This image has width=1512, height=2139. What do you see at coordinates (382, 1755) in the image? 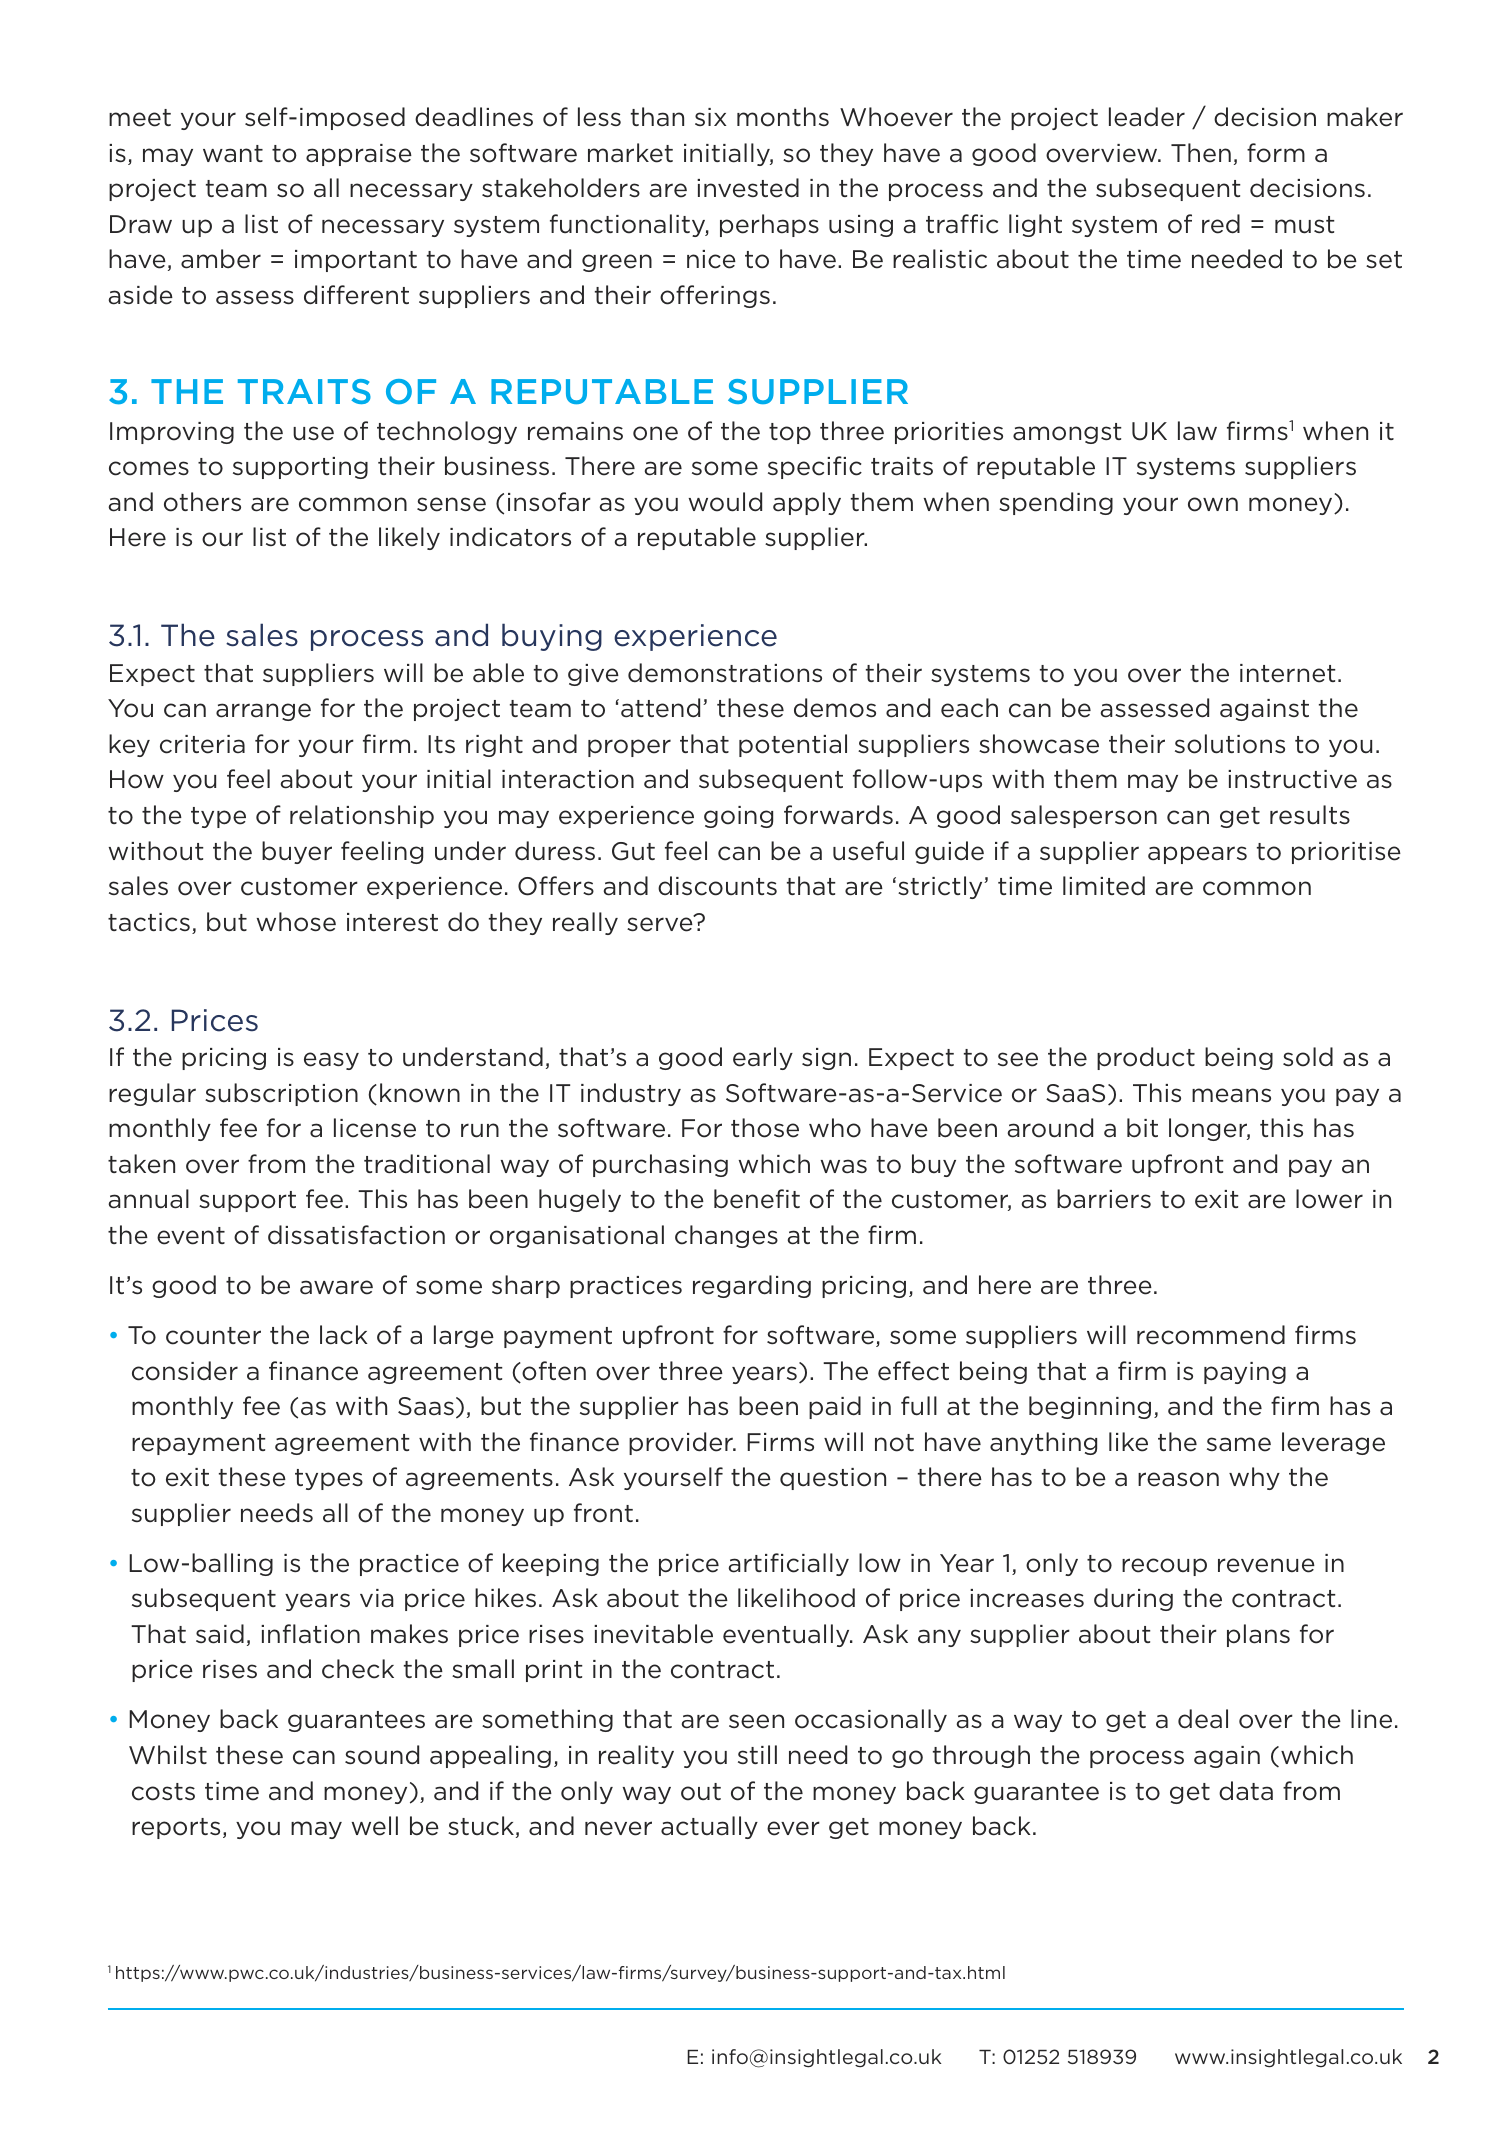
I see `sound` at bounding box center [382, 1755].
